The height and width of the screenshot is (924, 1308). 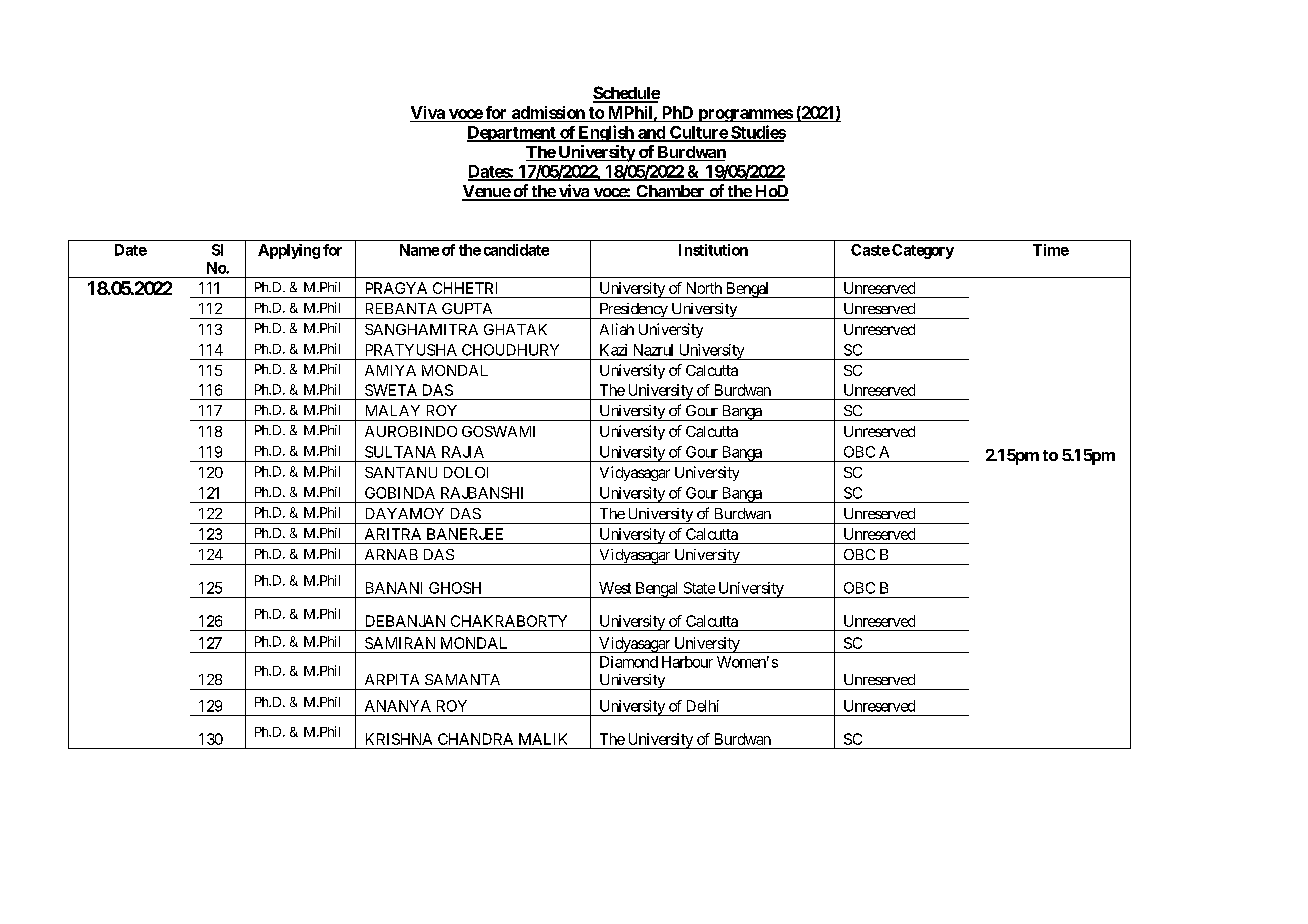 I want to click on KRISHNA, so click(x=399, y=739).
